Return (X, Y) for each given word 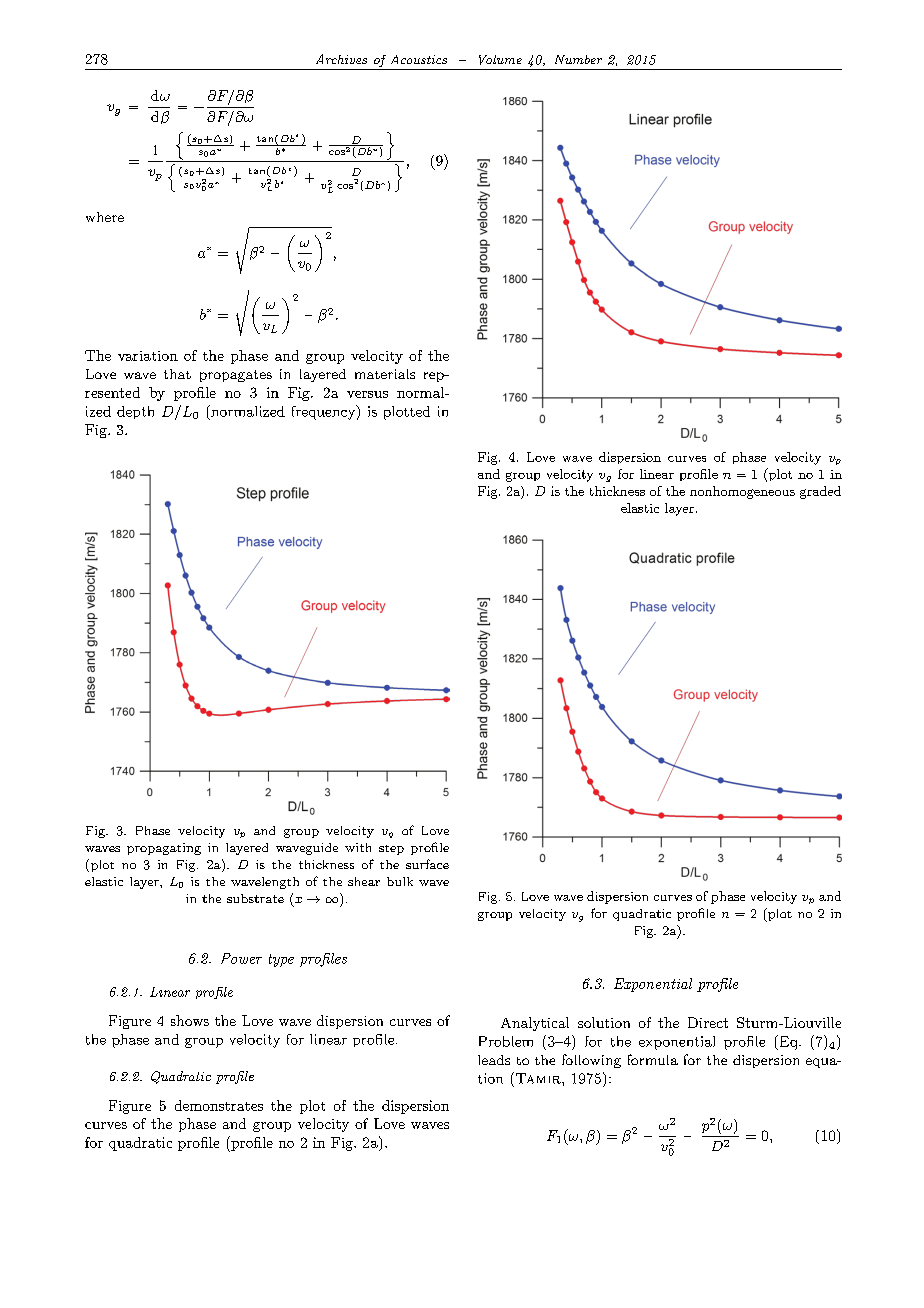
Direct (708, 1022)
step (391, 850)
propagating (164, 849)
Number (578, 59)
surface (427, 864)
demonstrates (219, 1105)
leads (494, 1060)
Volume (500, 60)
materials (385, 374)
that (177, 374)
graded (820, 492)
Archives (341, 59)
